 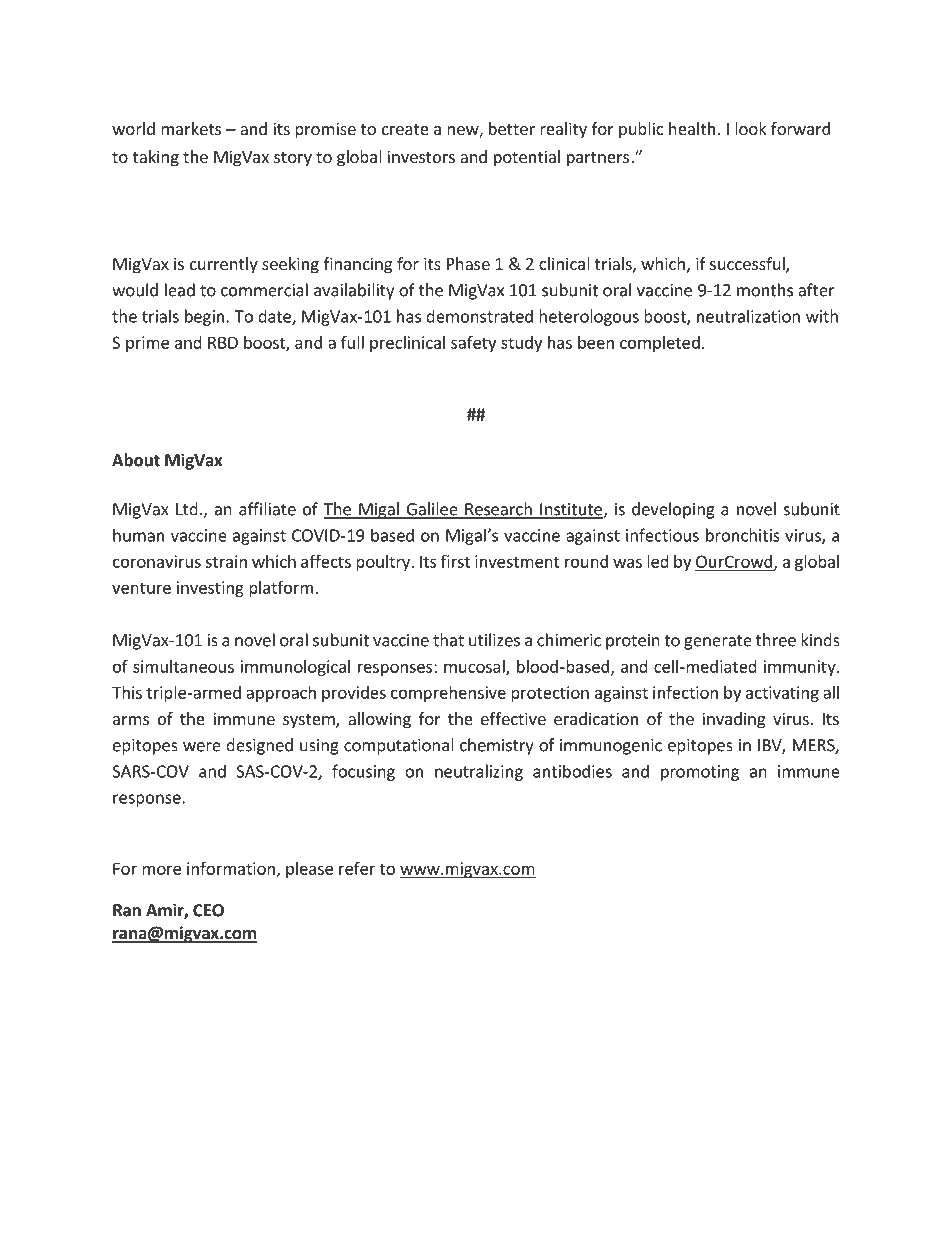 I want to click on bronchitis, so click(x=743, y=535).
